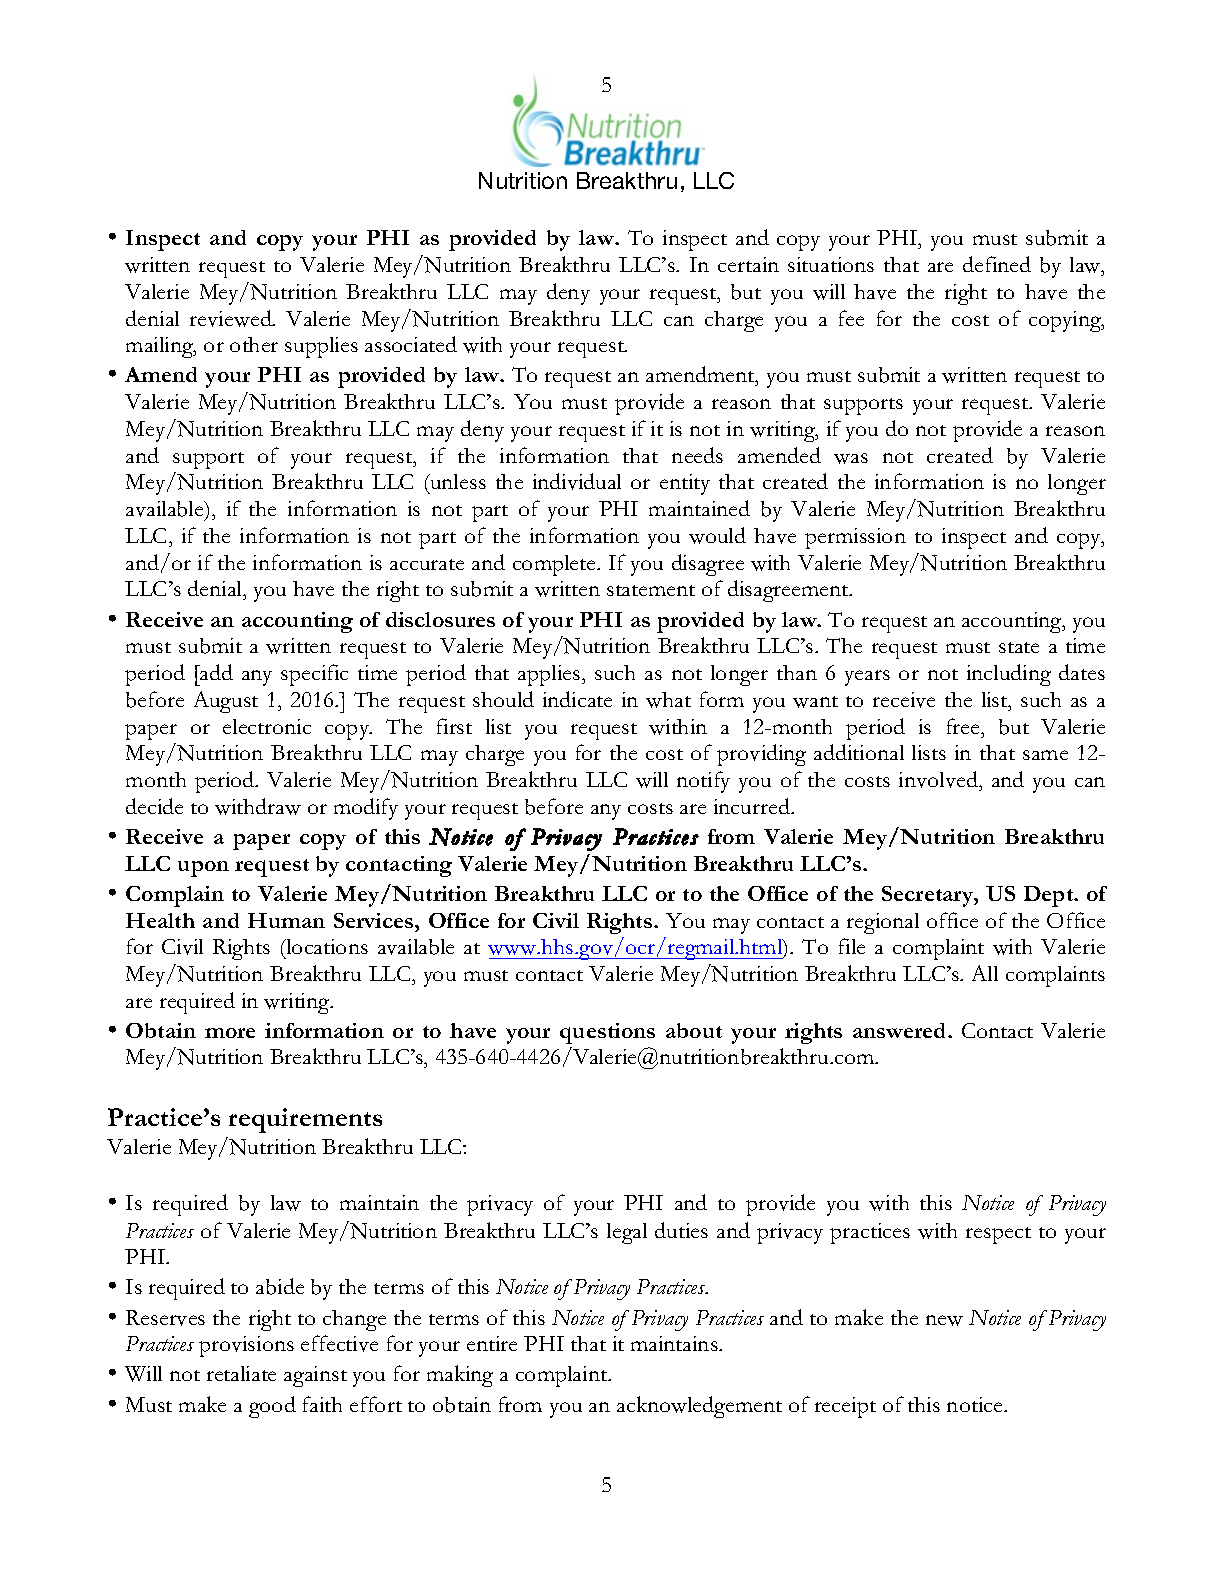 Image resolution: width=1212 pixels, height=1569 pixels. What do you see at coordinates (556, 565) in the screenshot?
I see `complete` at bounding box center [556, 565].
